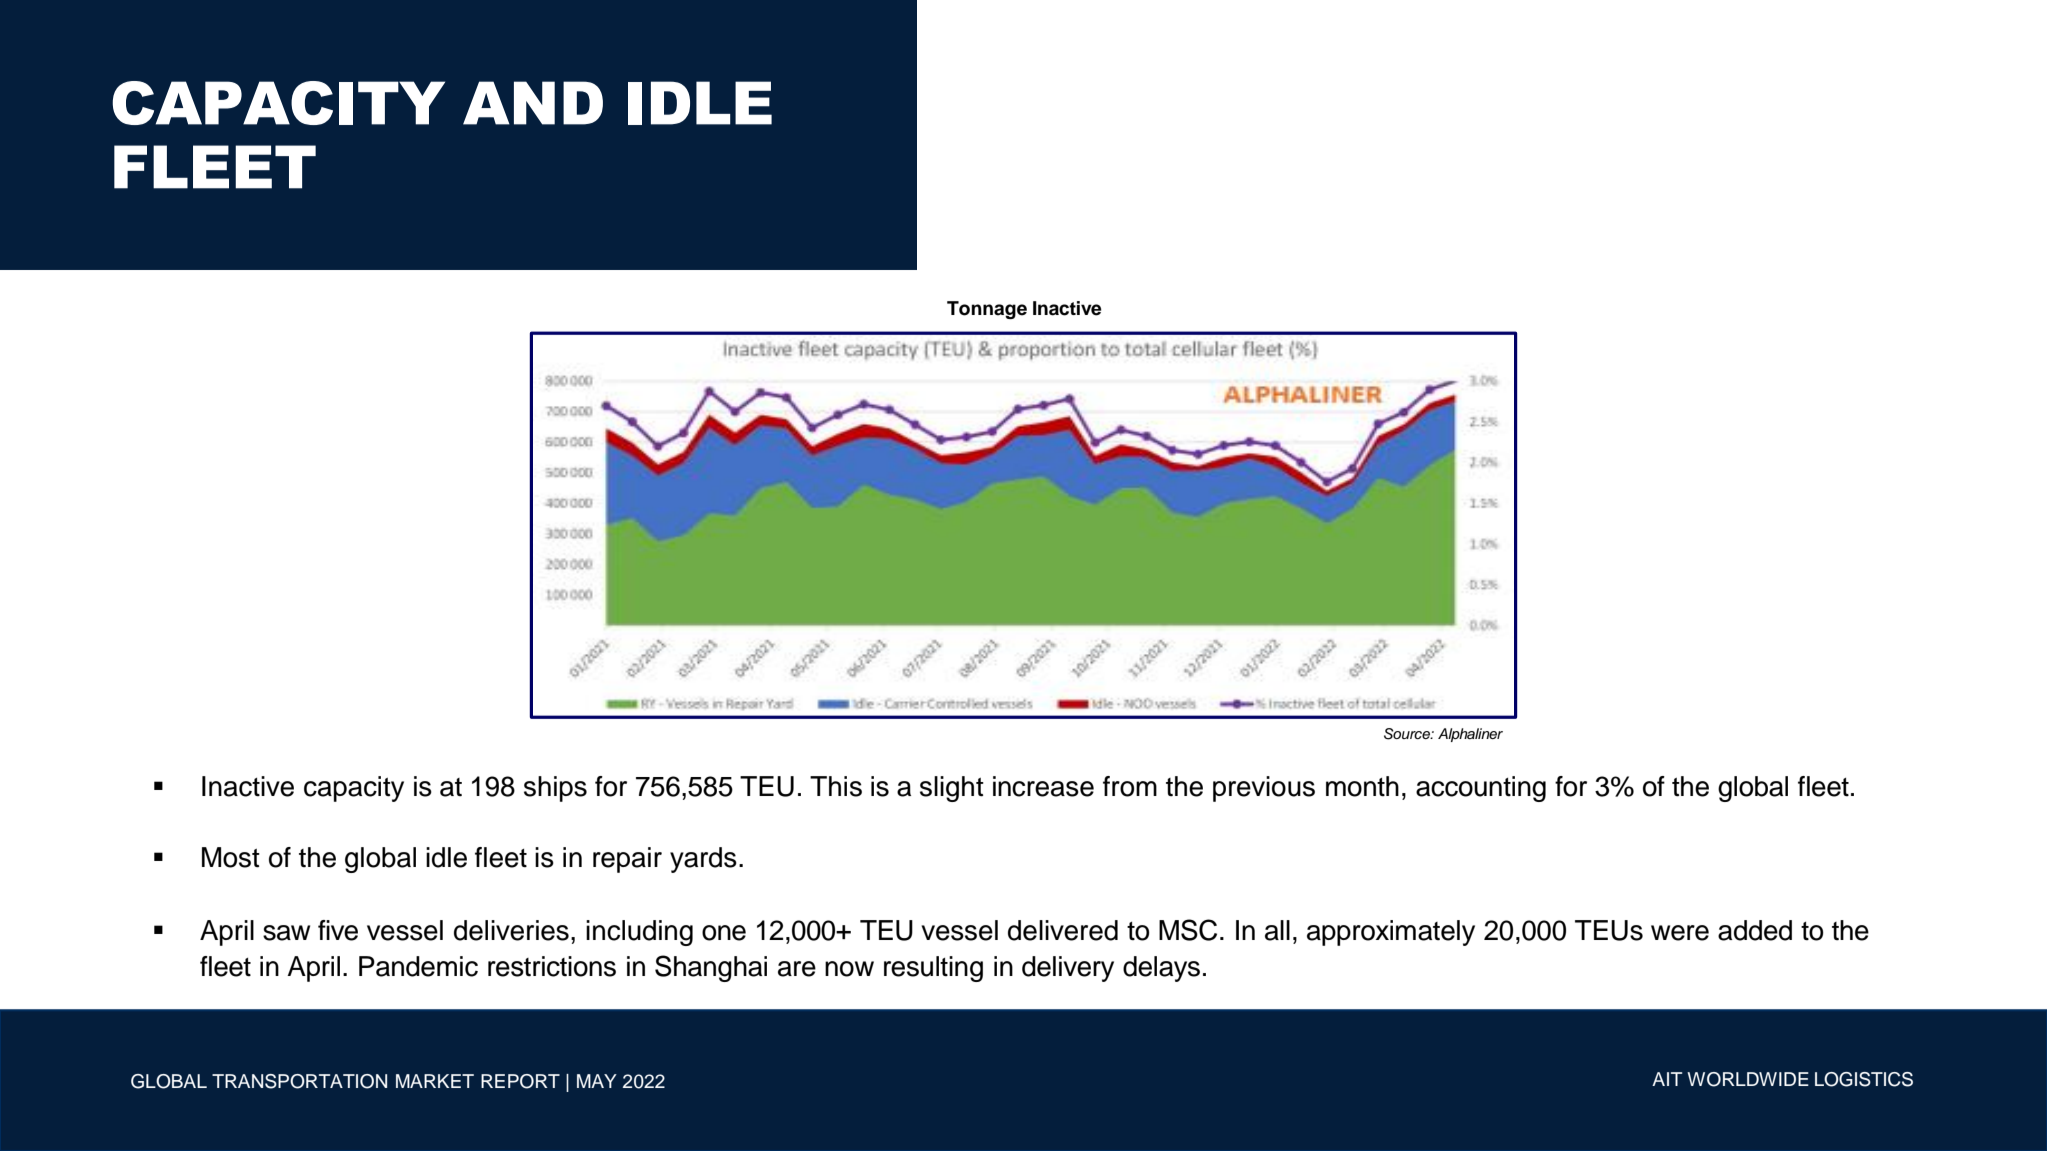  Describe the element at coordinates (435, 1081) in the screenshot. I see `MARKET` at that location.
